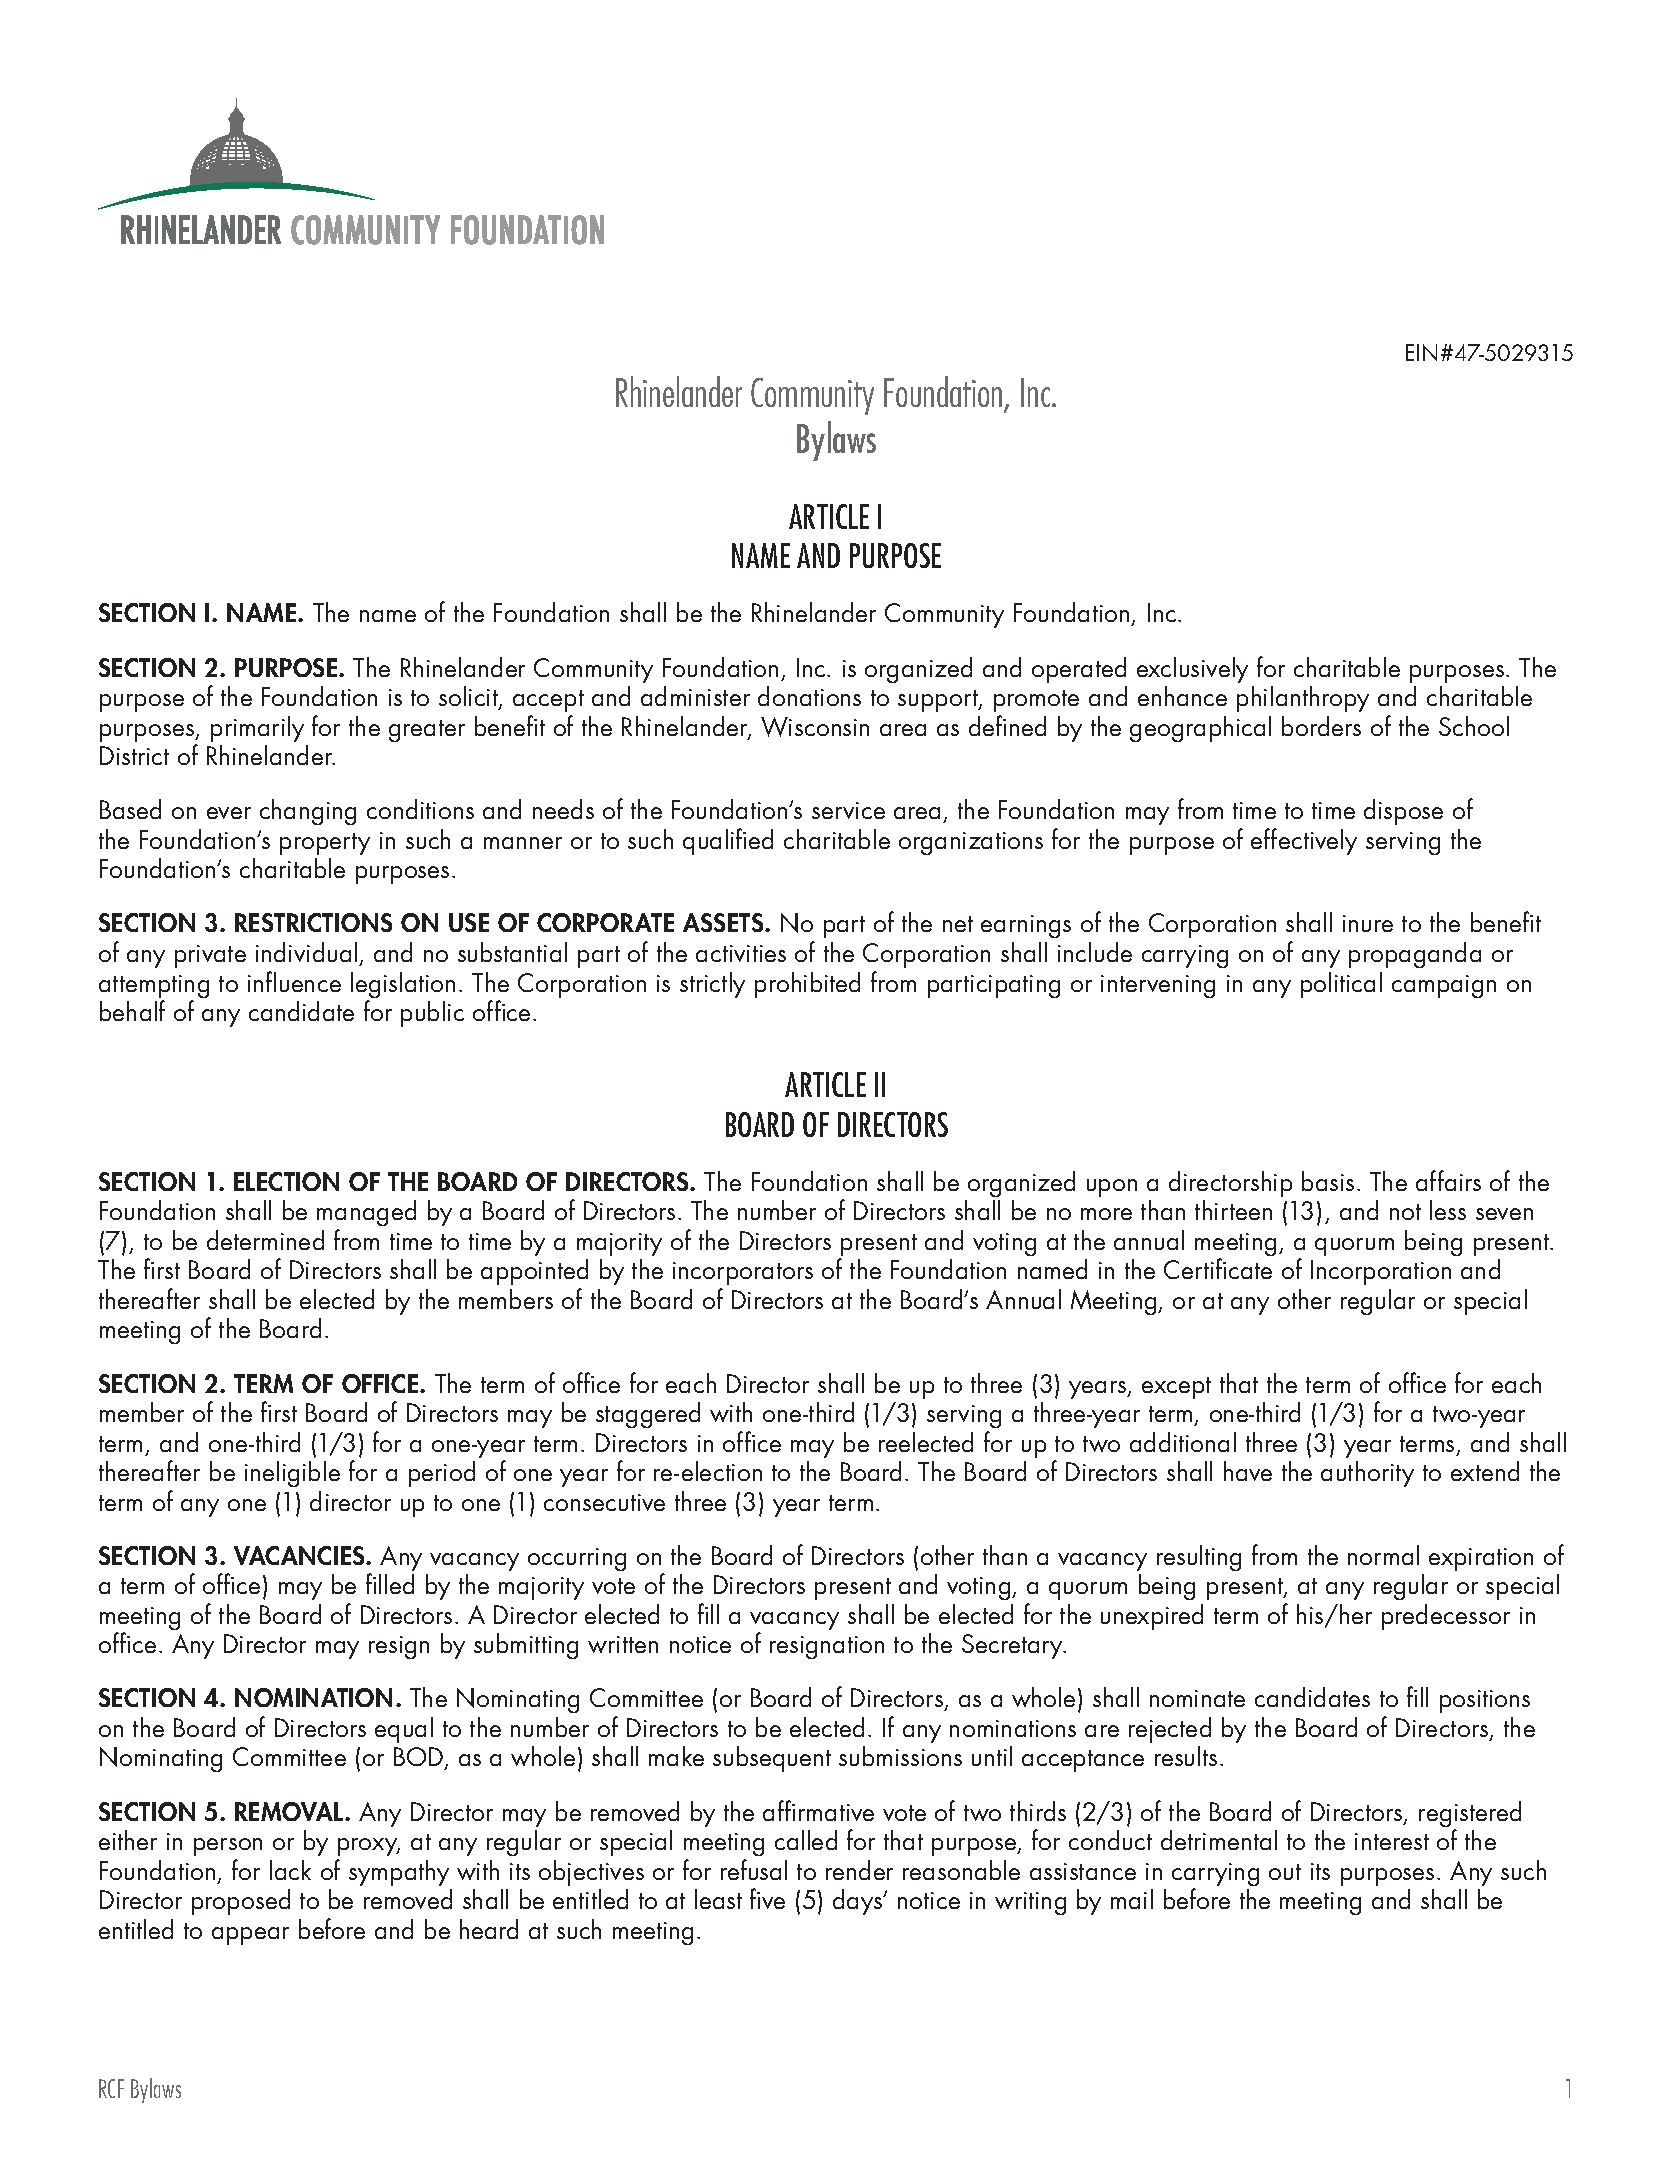 This screenshot has height=2165, width=1673. Describe the element at coordinates (1367, 1474) in the screenshot. I see `authority` at that location.
